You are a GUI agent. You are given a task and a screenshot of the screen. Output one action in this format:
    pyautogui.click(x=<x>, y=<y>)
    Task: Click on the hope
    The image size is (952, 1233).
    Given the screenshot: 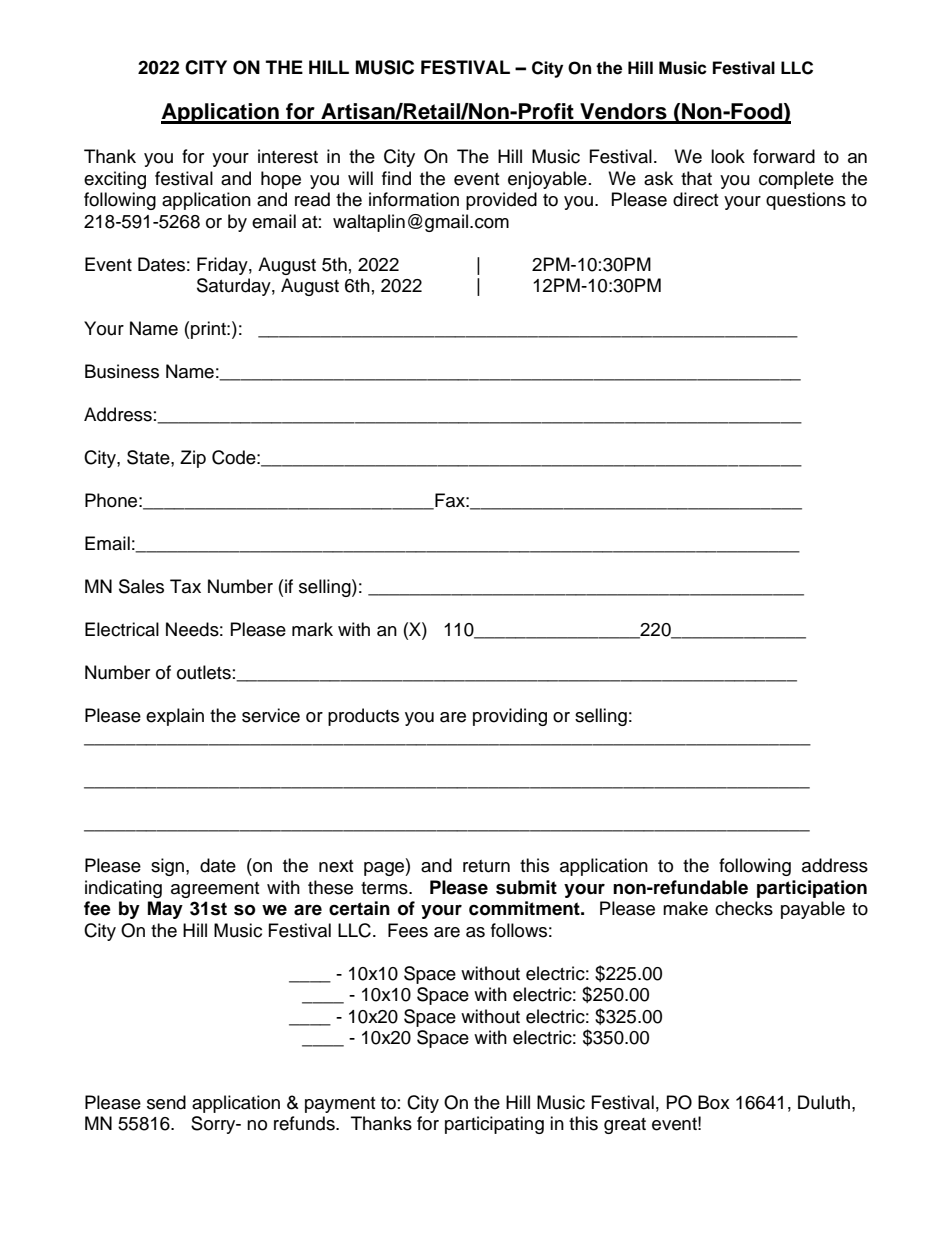 What is the action you would take?
    pyautogui.click(x=281, y=180)
